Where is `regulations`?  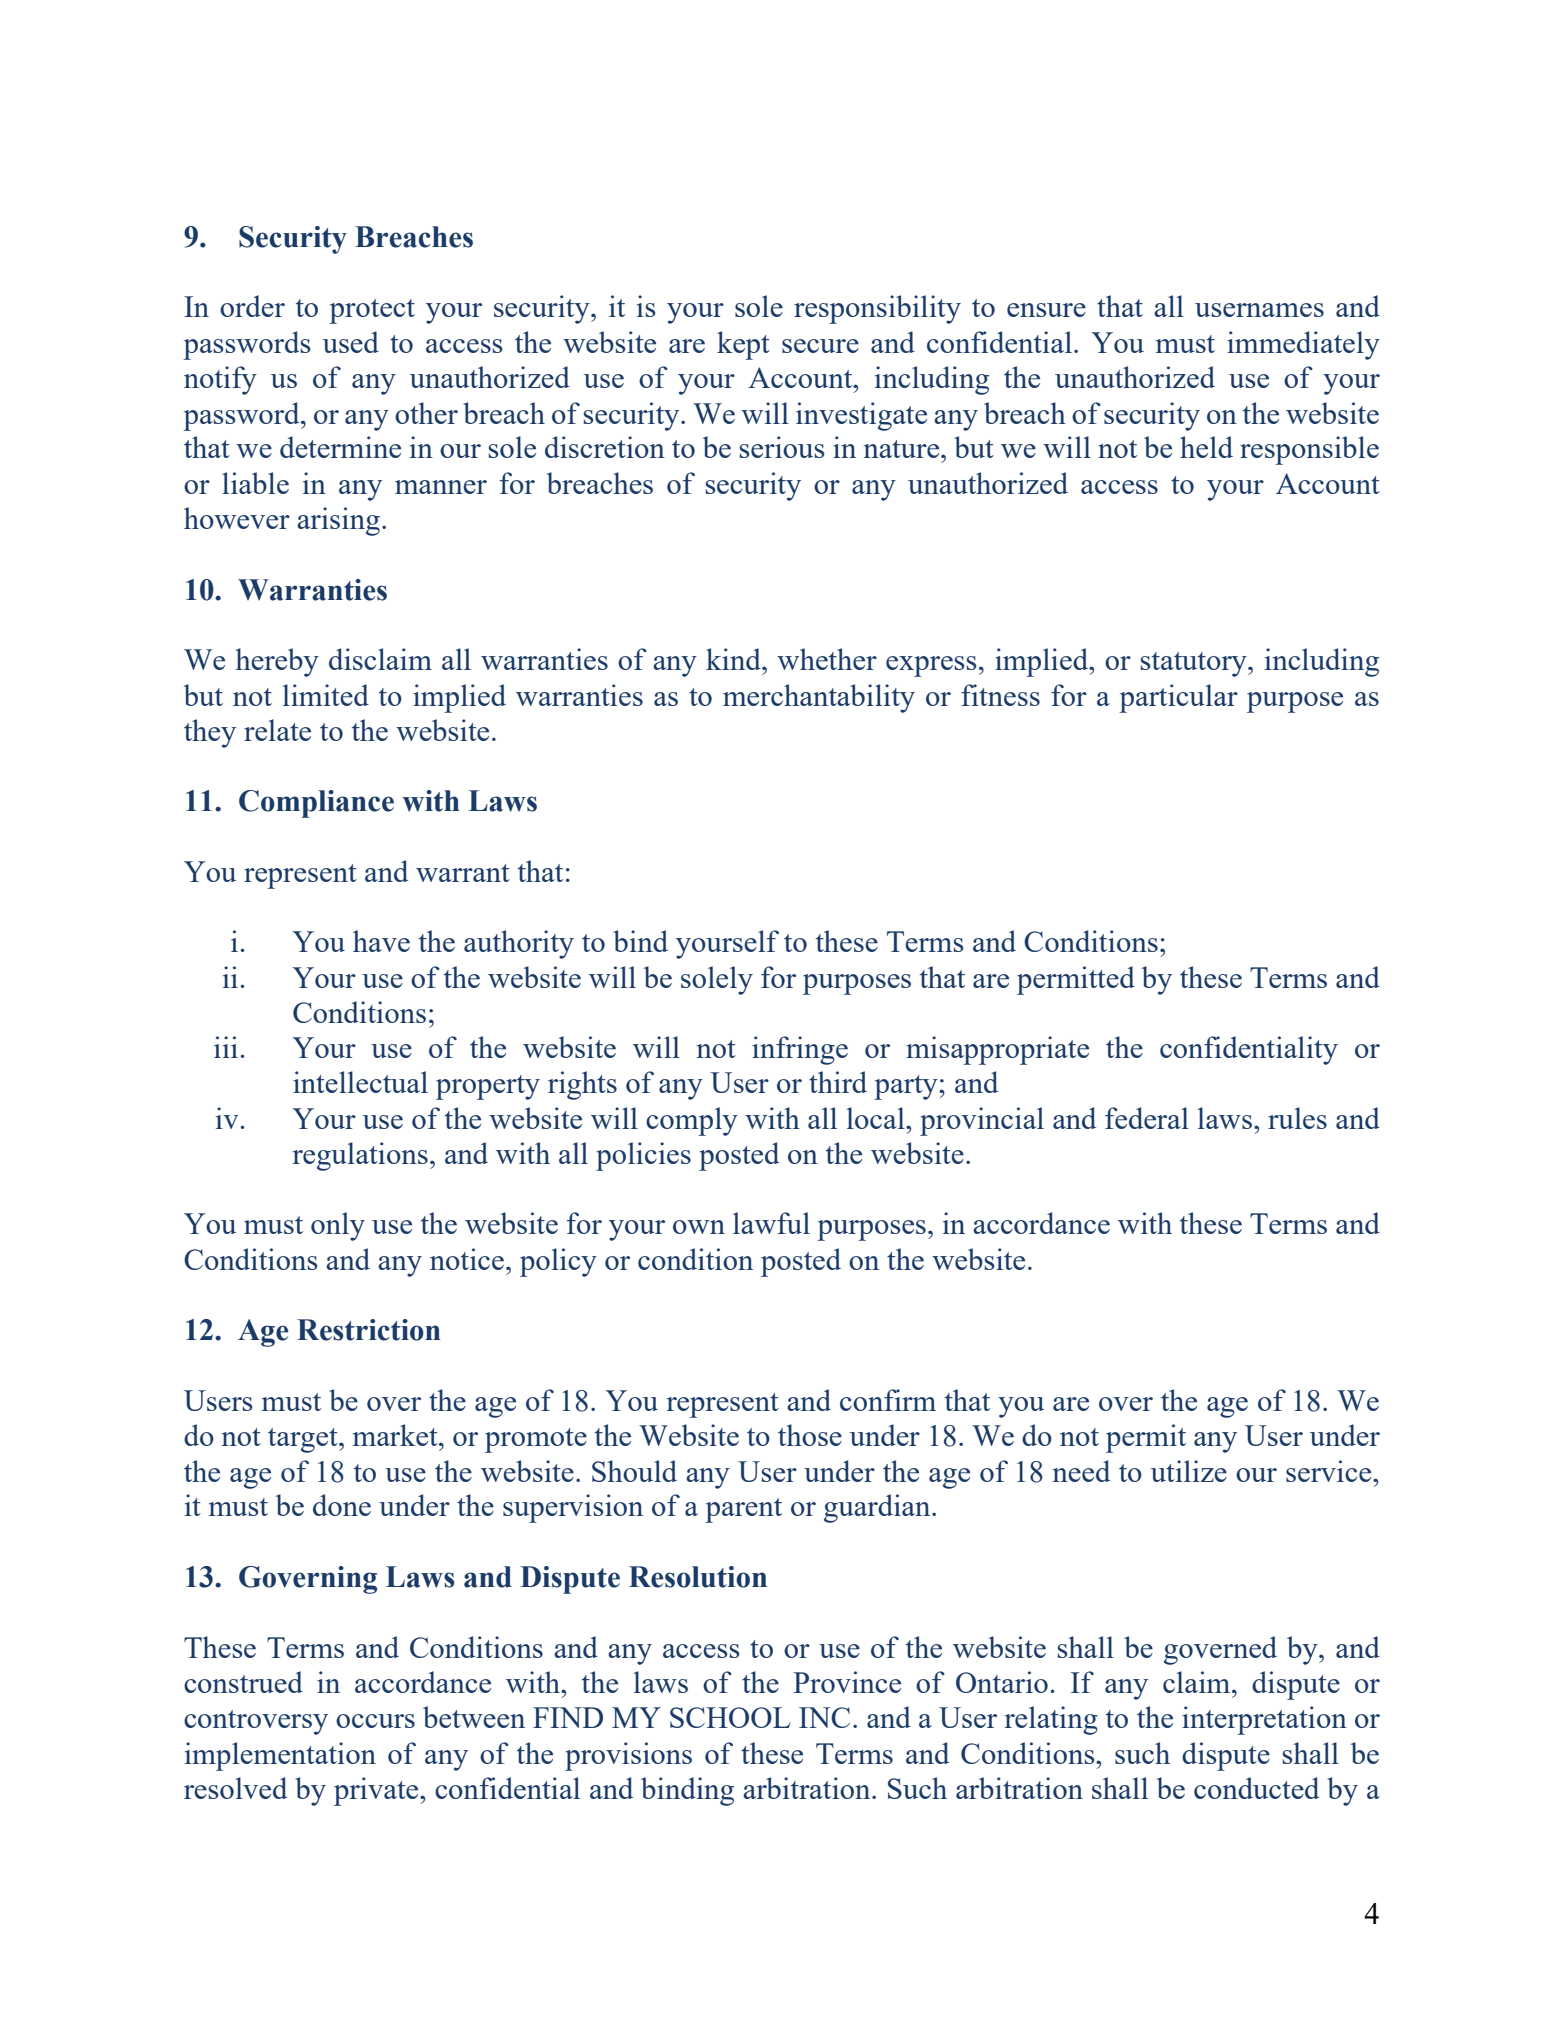 regulations is located at coordinates (360, 1156).
